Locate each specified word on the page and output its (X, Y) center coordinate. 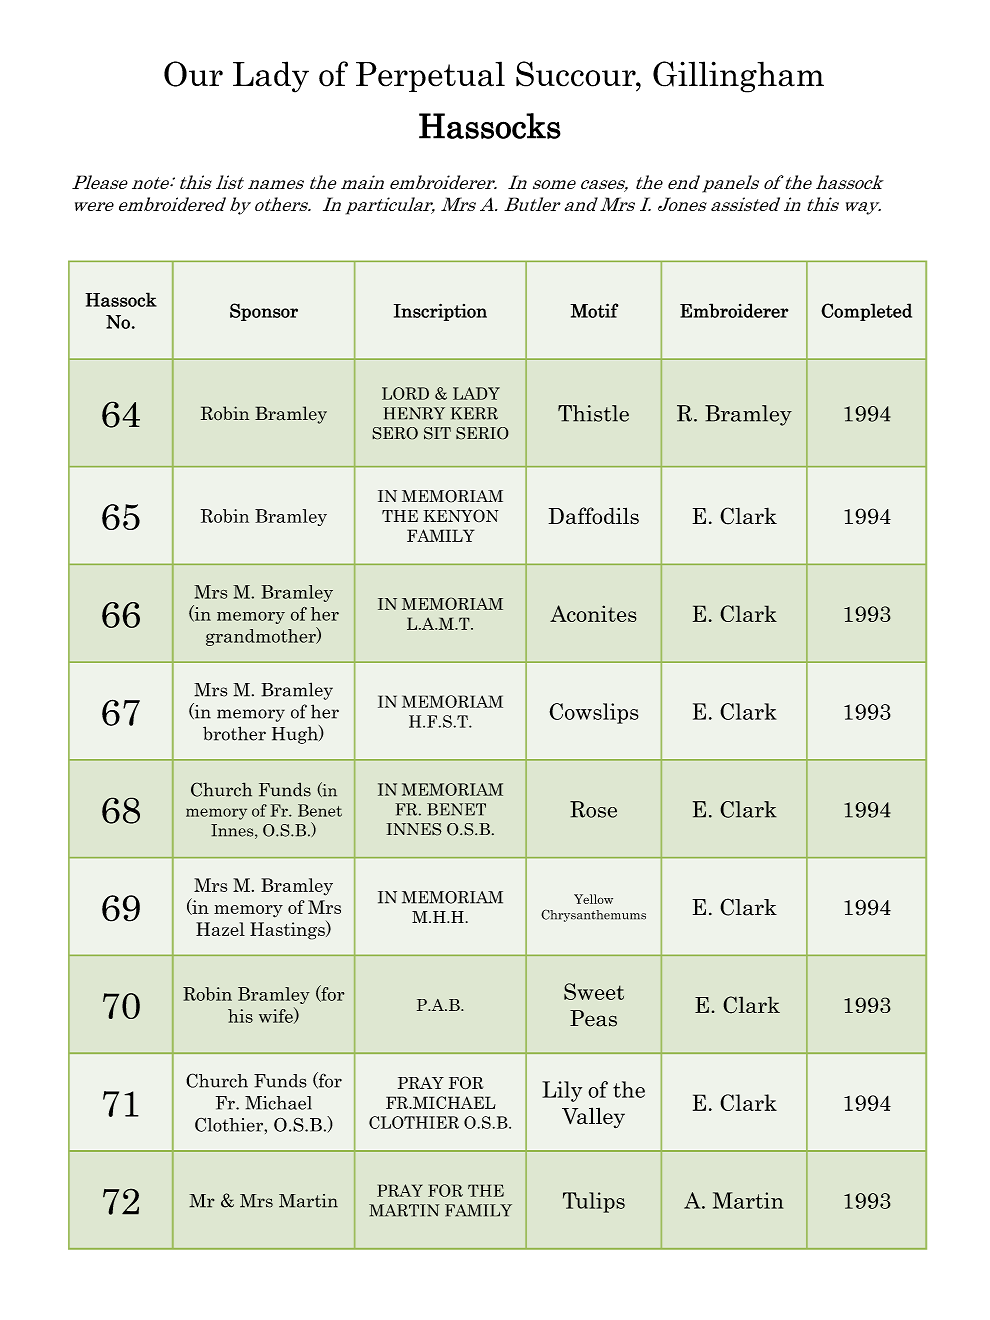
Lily (562, 1091)
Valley (593, 1117)
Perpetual (430, 76)
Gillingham (738, 77)
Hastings (288, 930)
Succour (577, 74)
